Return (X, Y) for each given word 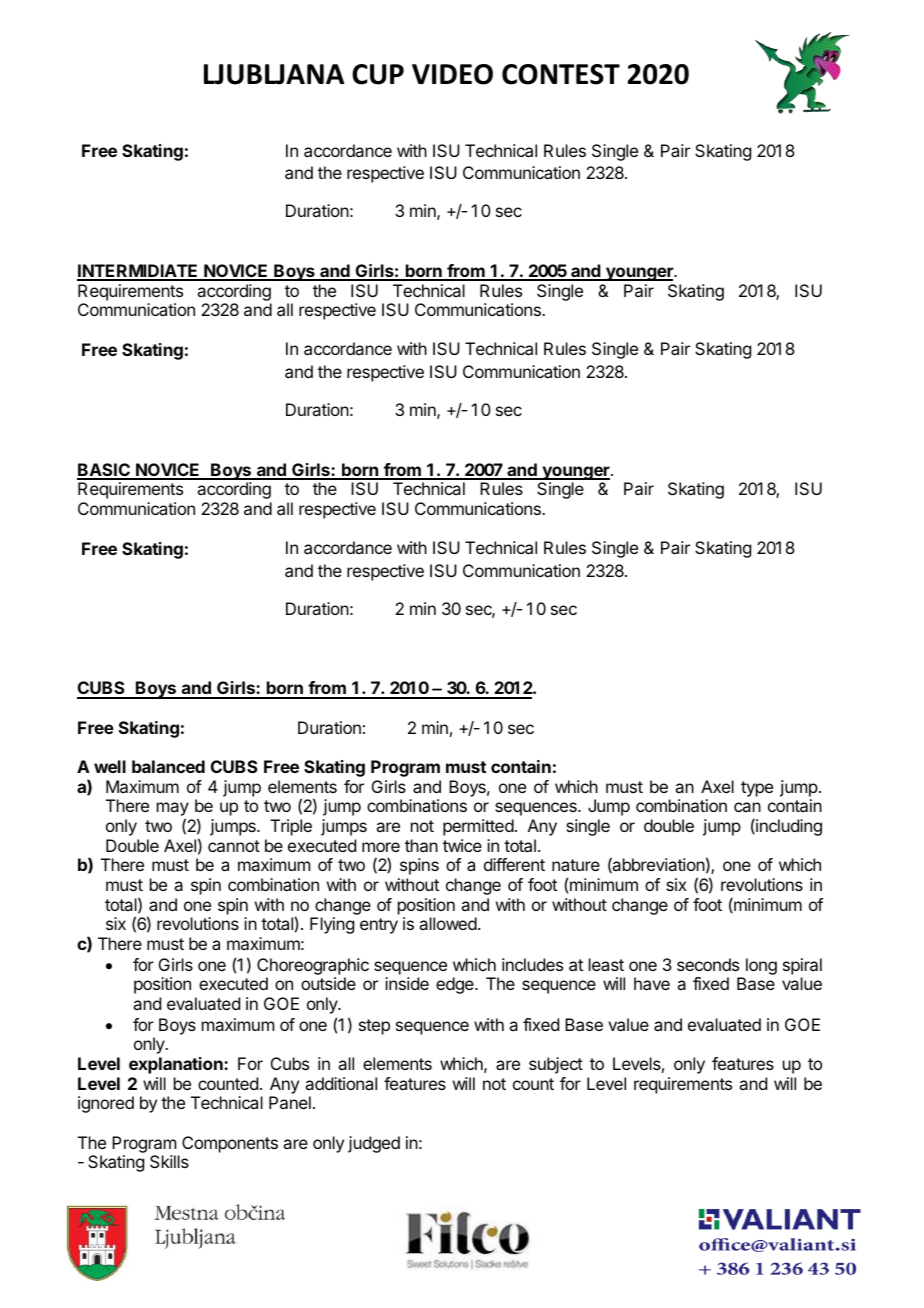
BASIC (104, 471)
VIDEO (452, 74)
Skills (169, 1161)
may (173, 810)
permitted (478, 827)
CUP (378, 74)
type (757, 789)
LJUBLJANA (274, 74)
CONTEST (561, 74)
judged (374, 1144)
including (788, 827)
